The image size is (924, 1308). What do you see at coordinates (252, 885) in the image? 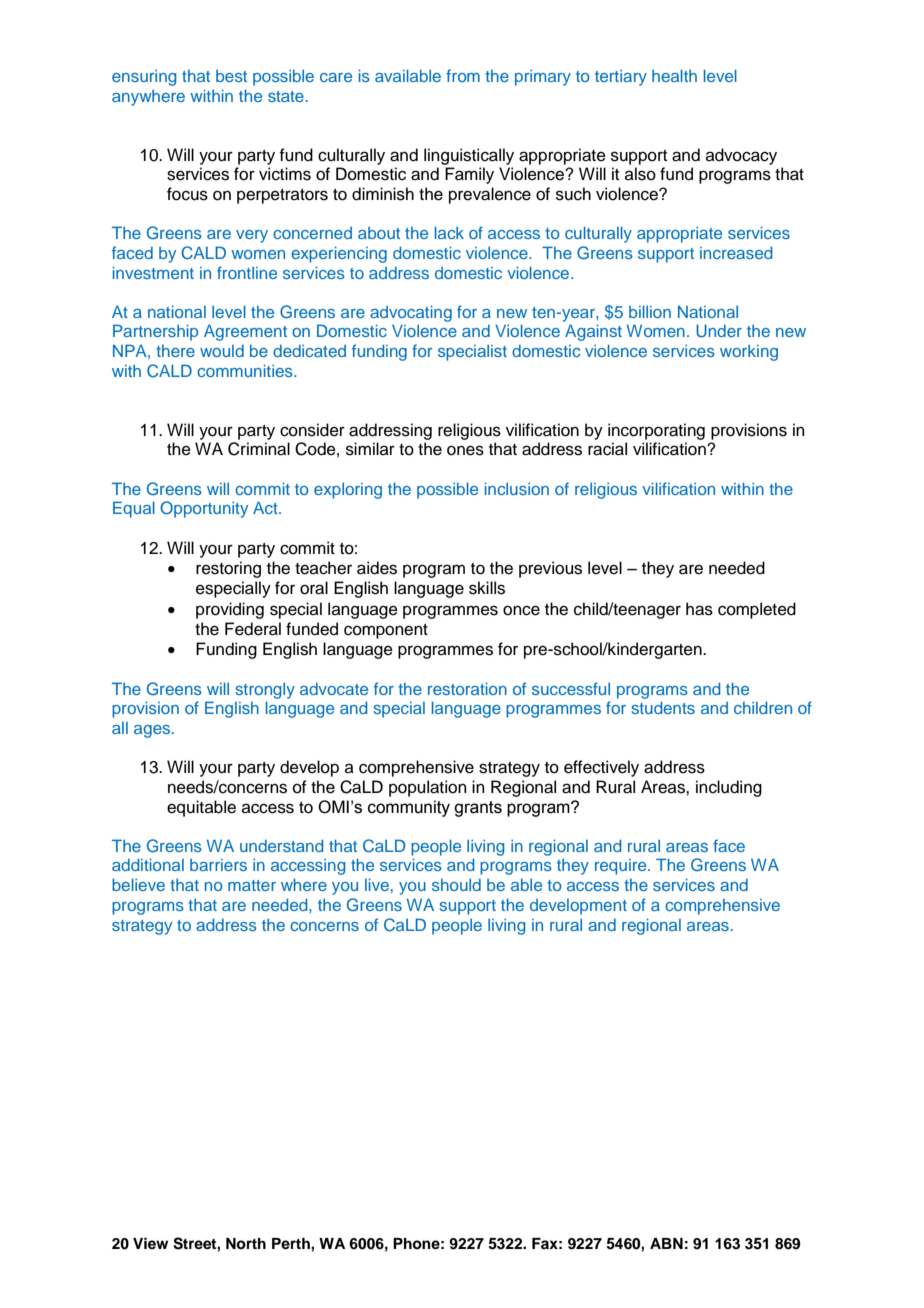
I see `matter` at bounding box center [252, 885].
